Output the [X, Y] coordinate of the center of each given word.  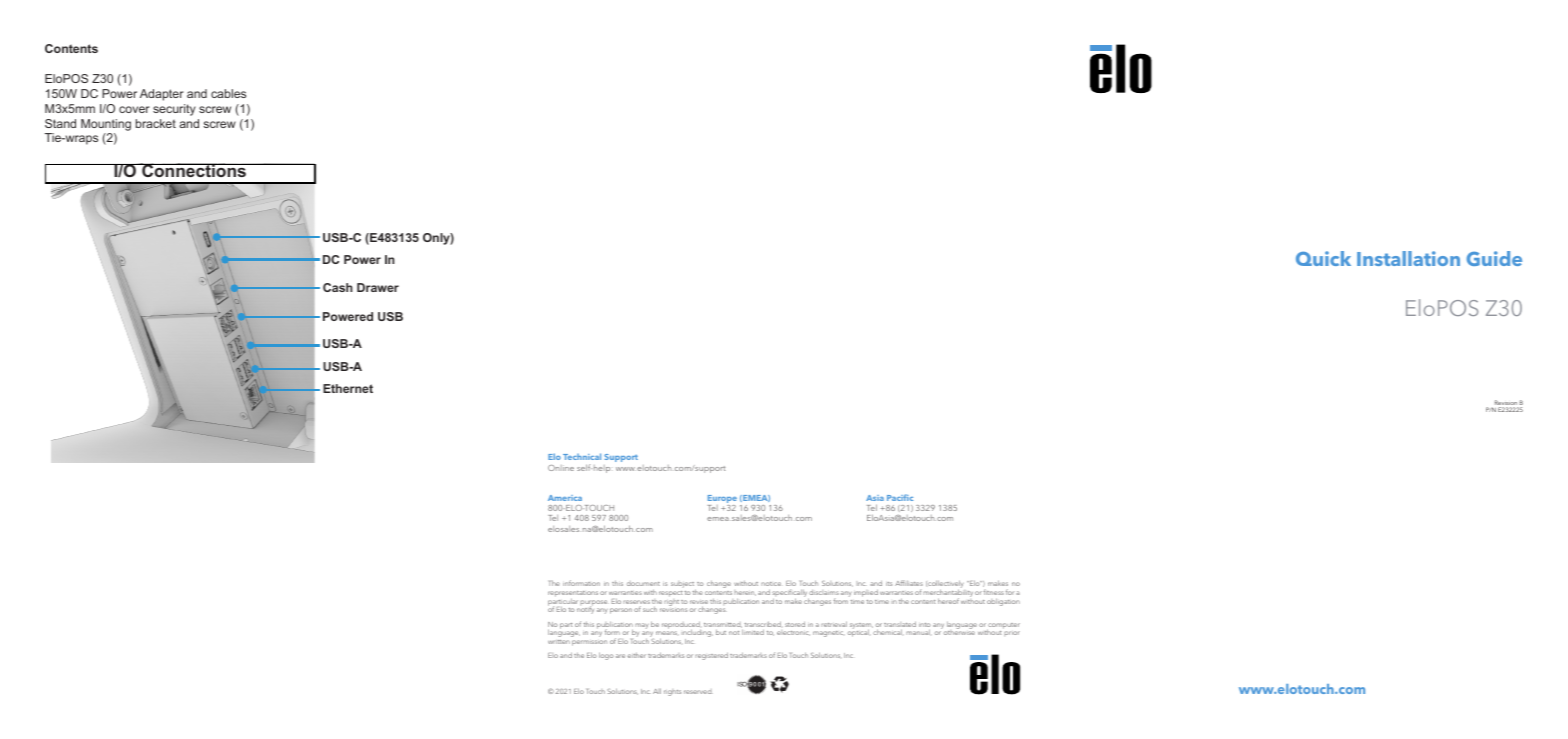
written [559, 642]
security [174, 110]
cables [228, 93]
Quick [1323, 258]
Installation [1408, 258]
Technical [582, 456]
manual [919, 632]
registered [711, 656]
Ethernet [348, 388]
